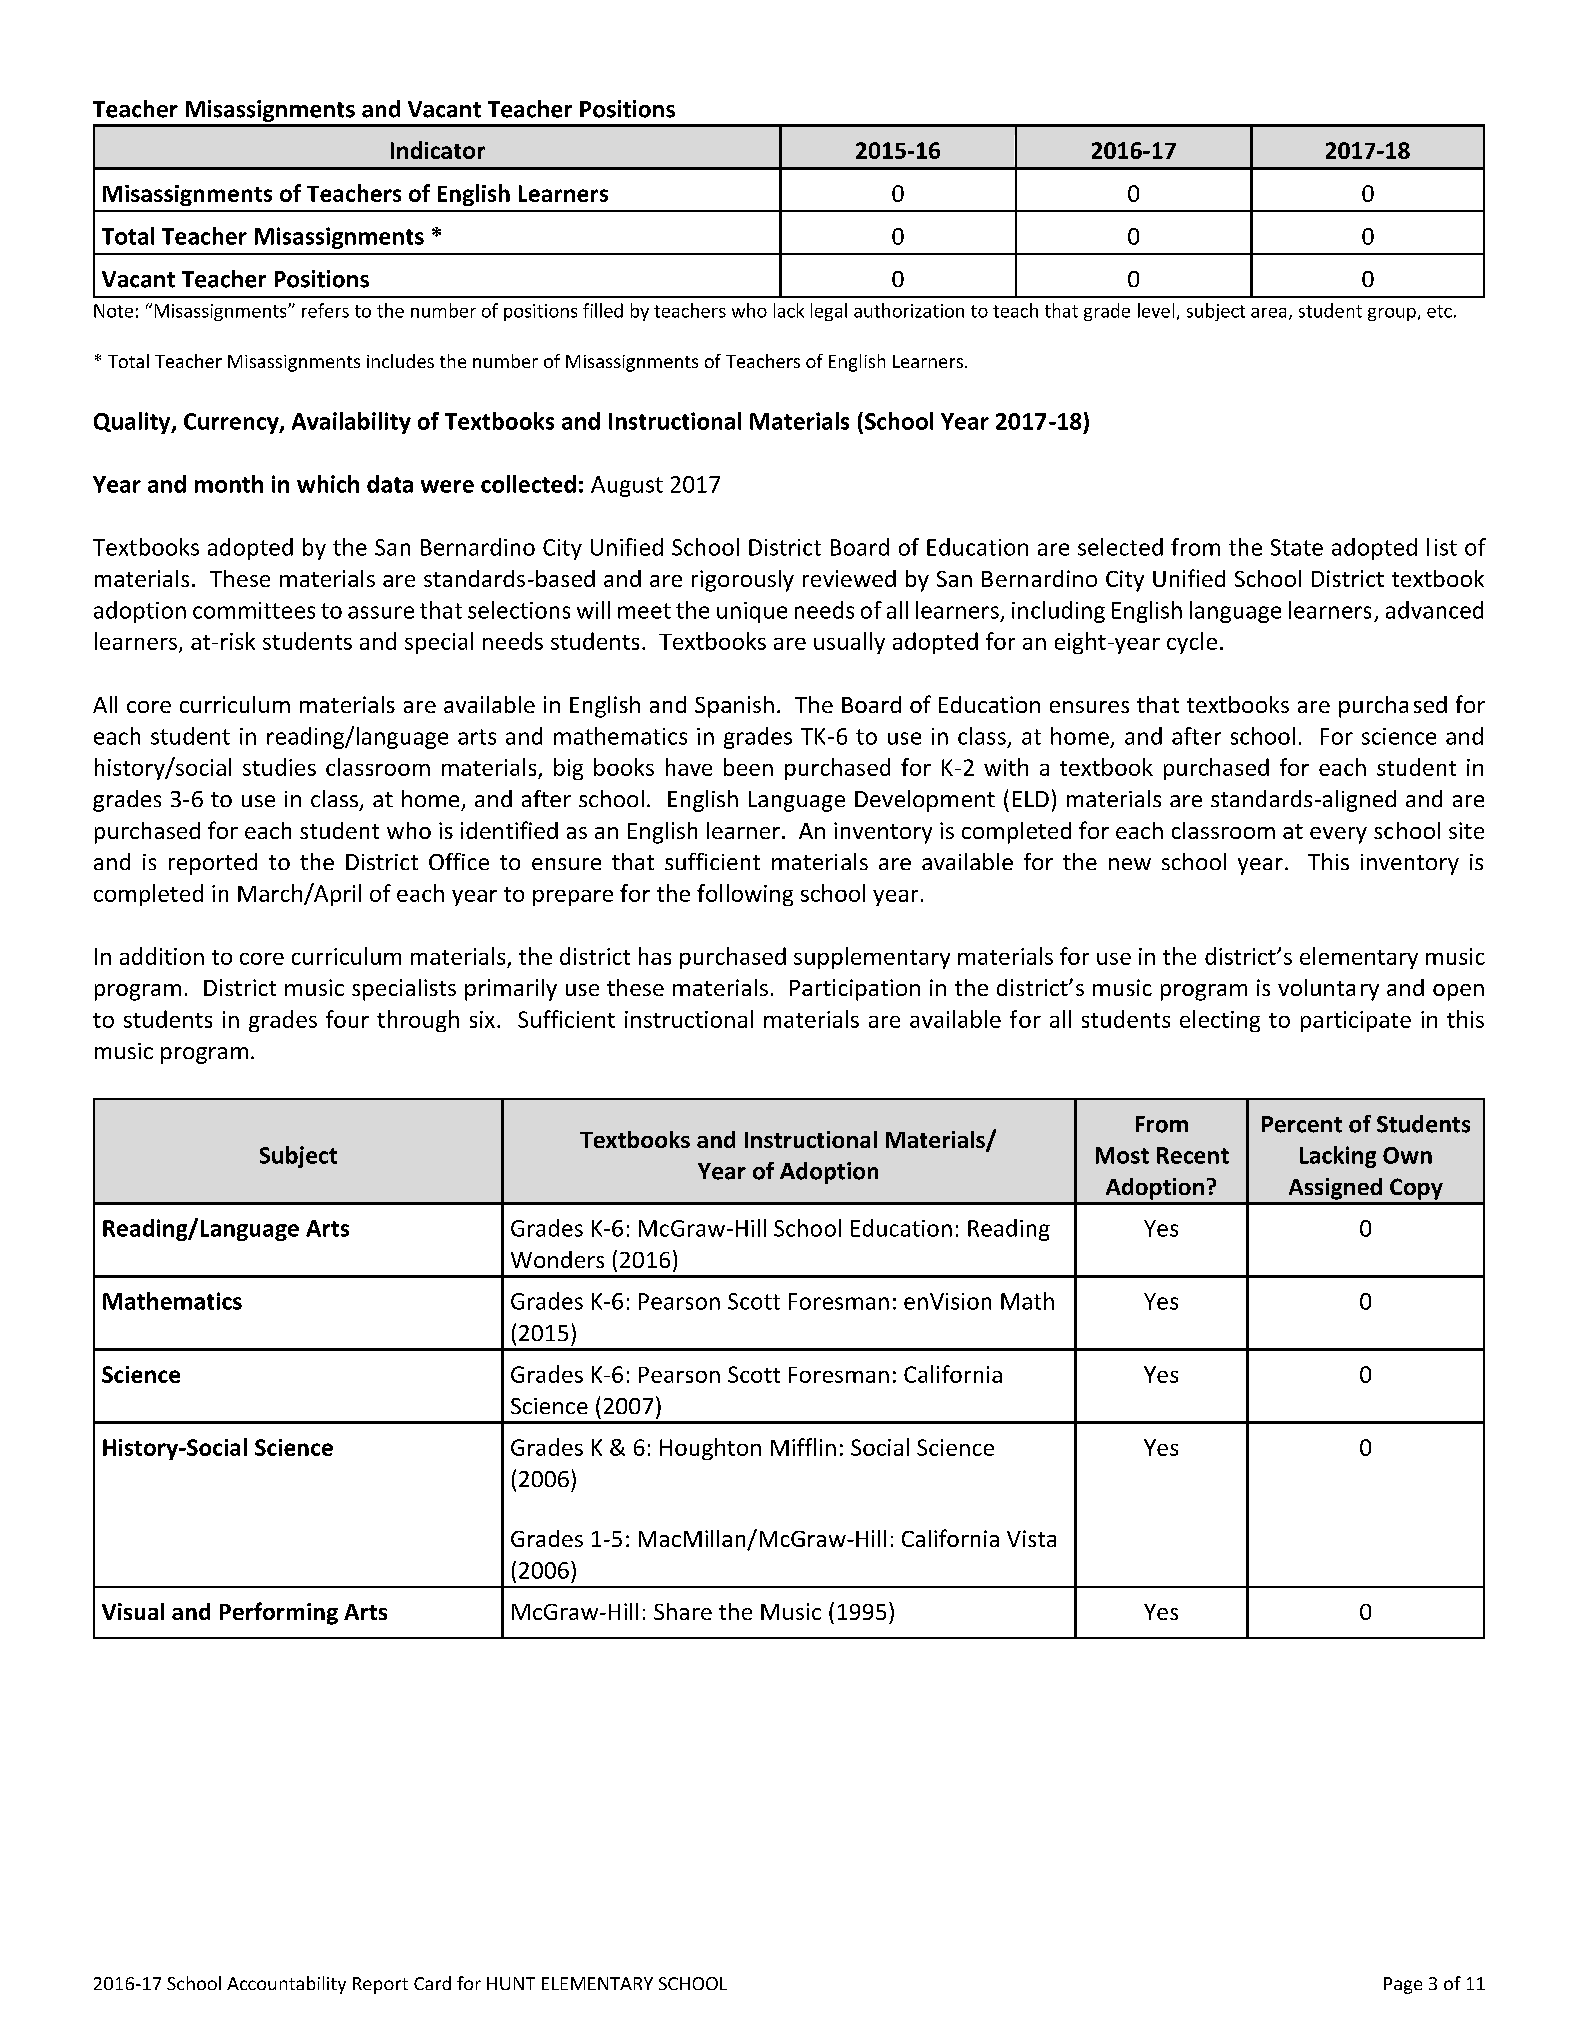  What do you see at coordinates (511, 1983) in the screenshot?
I see `HUNT` at bounding box center [511, 1983].
